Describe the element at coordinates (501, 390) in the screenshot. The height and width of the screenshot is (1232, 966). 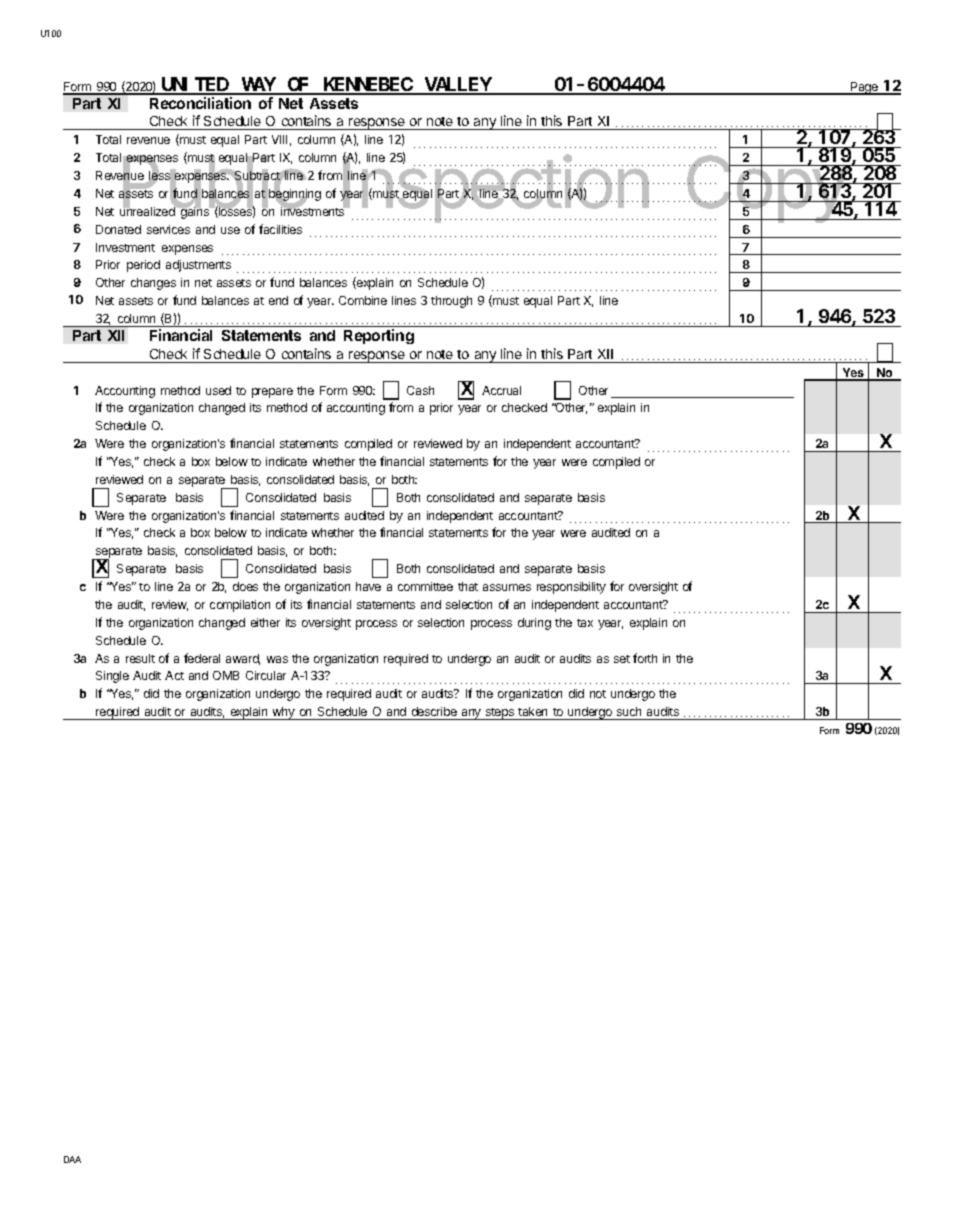
I see `Accrual` at that location.
